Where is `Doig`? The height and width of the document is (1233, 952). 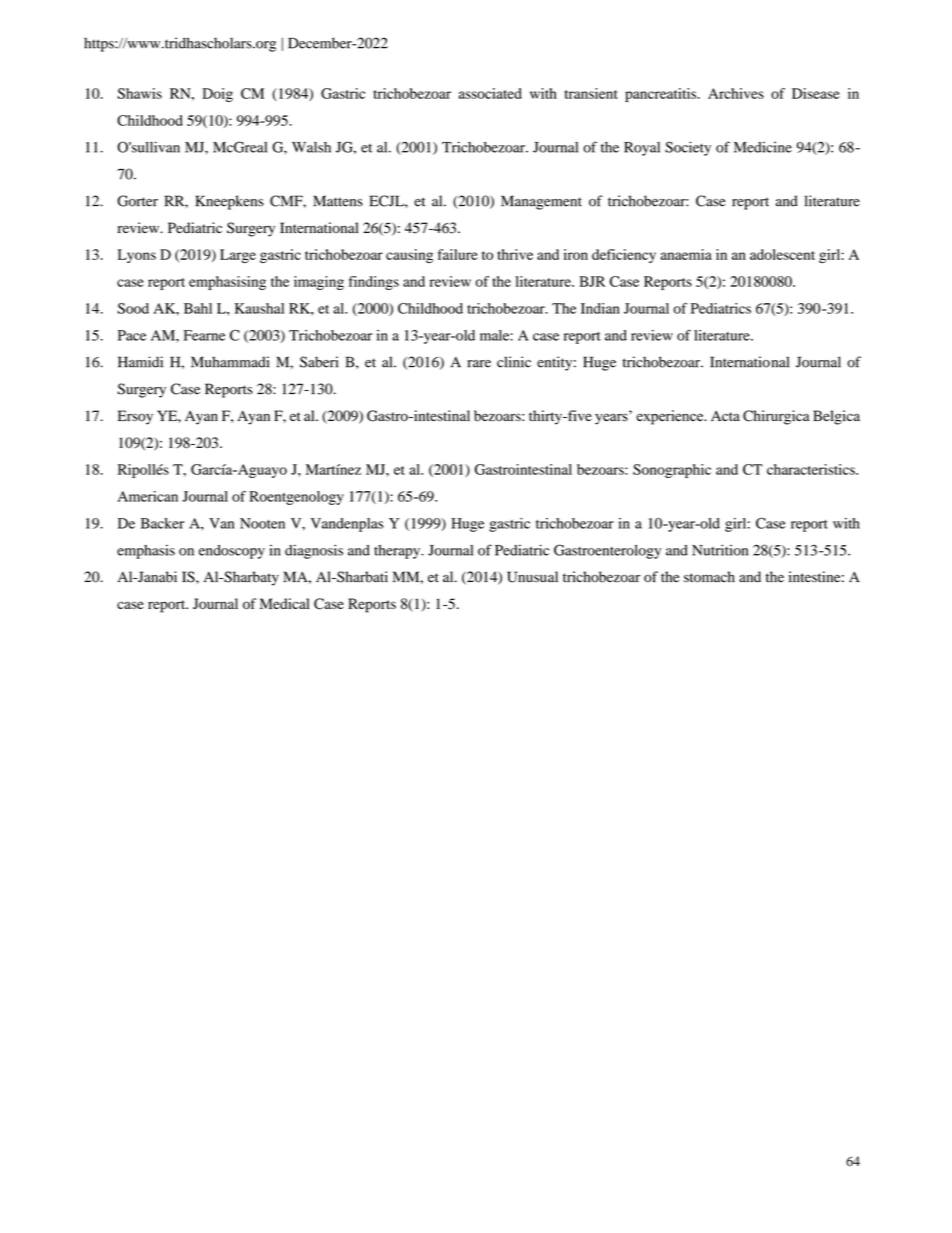 Doig is located at coordinates (217, 95).
